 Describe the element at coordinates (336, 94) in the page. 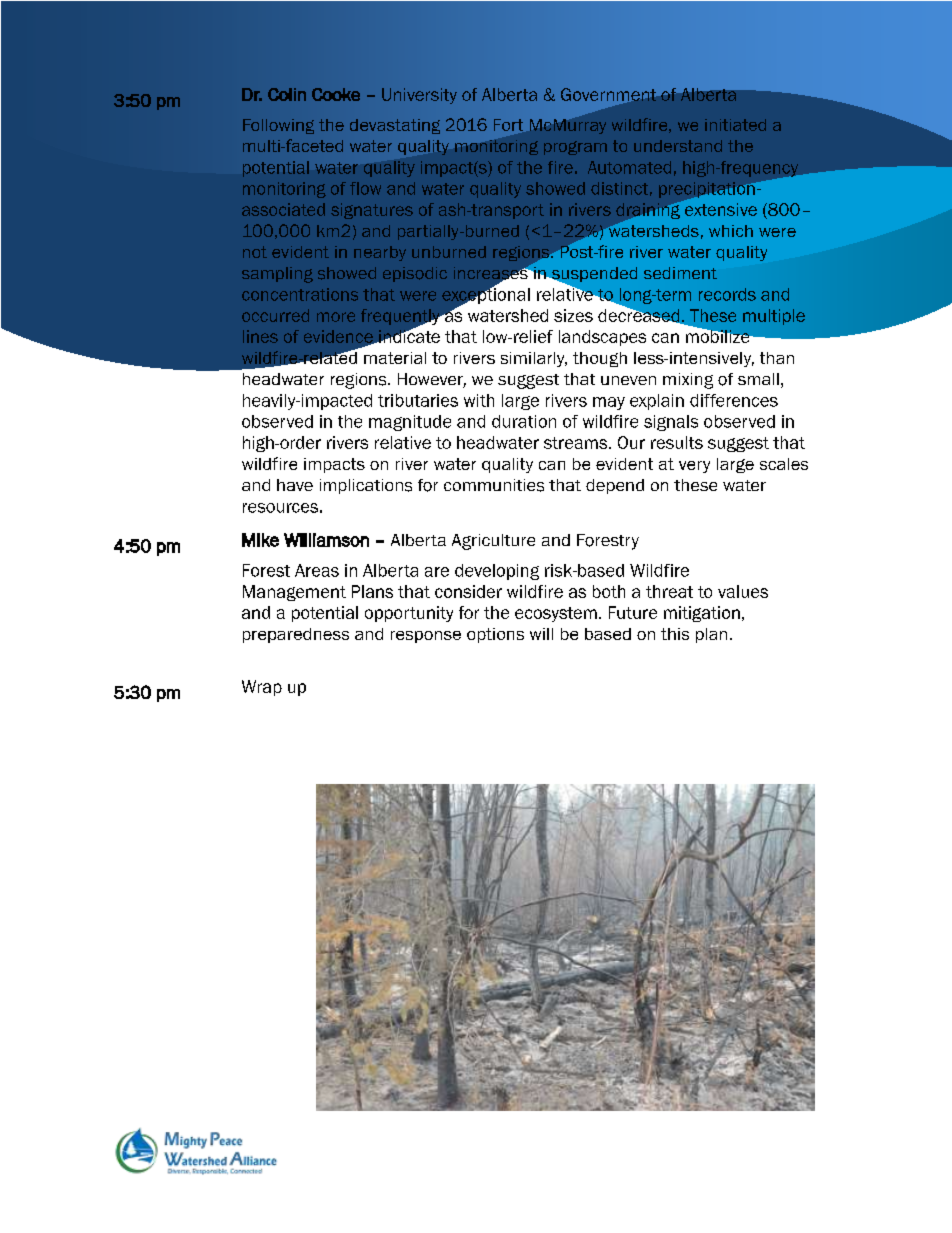

I see `Cooke` at that location.
